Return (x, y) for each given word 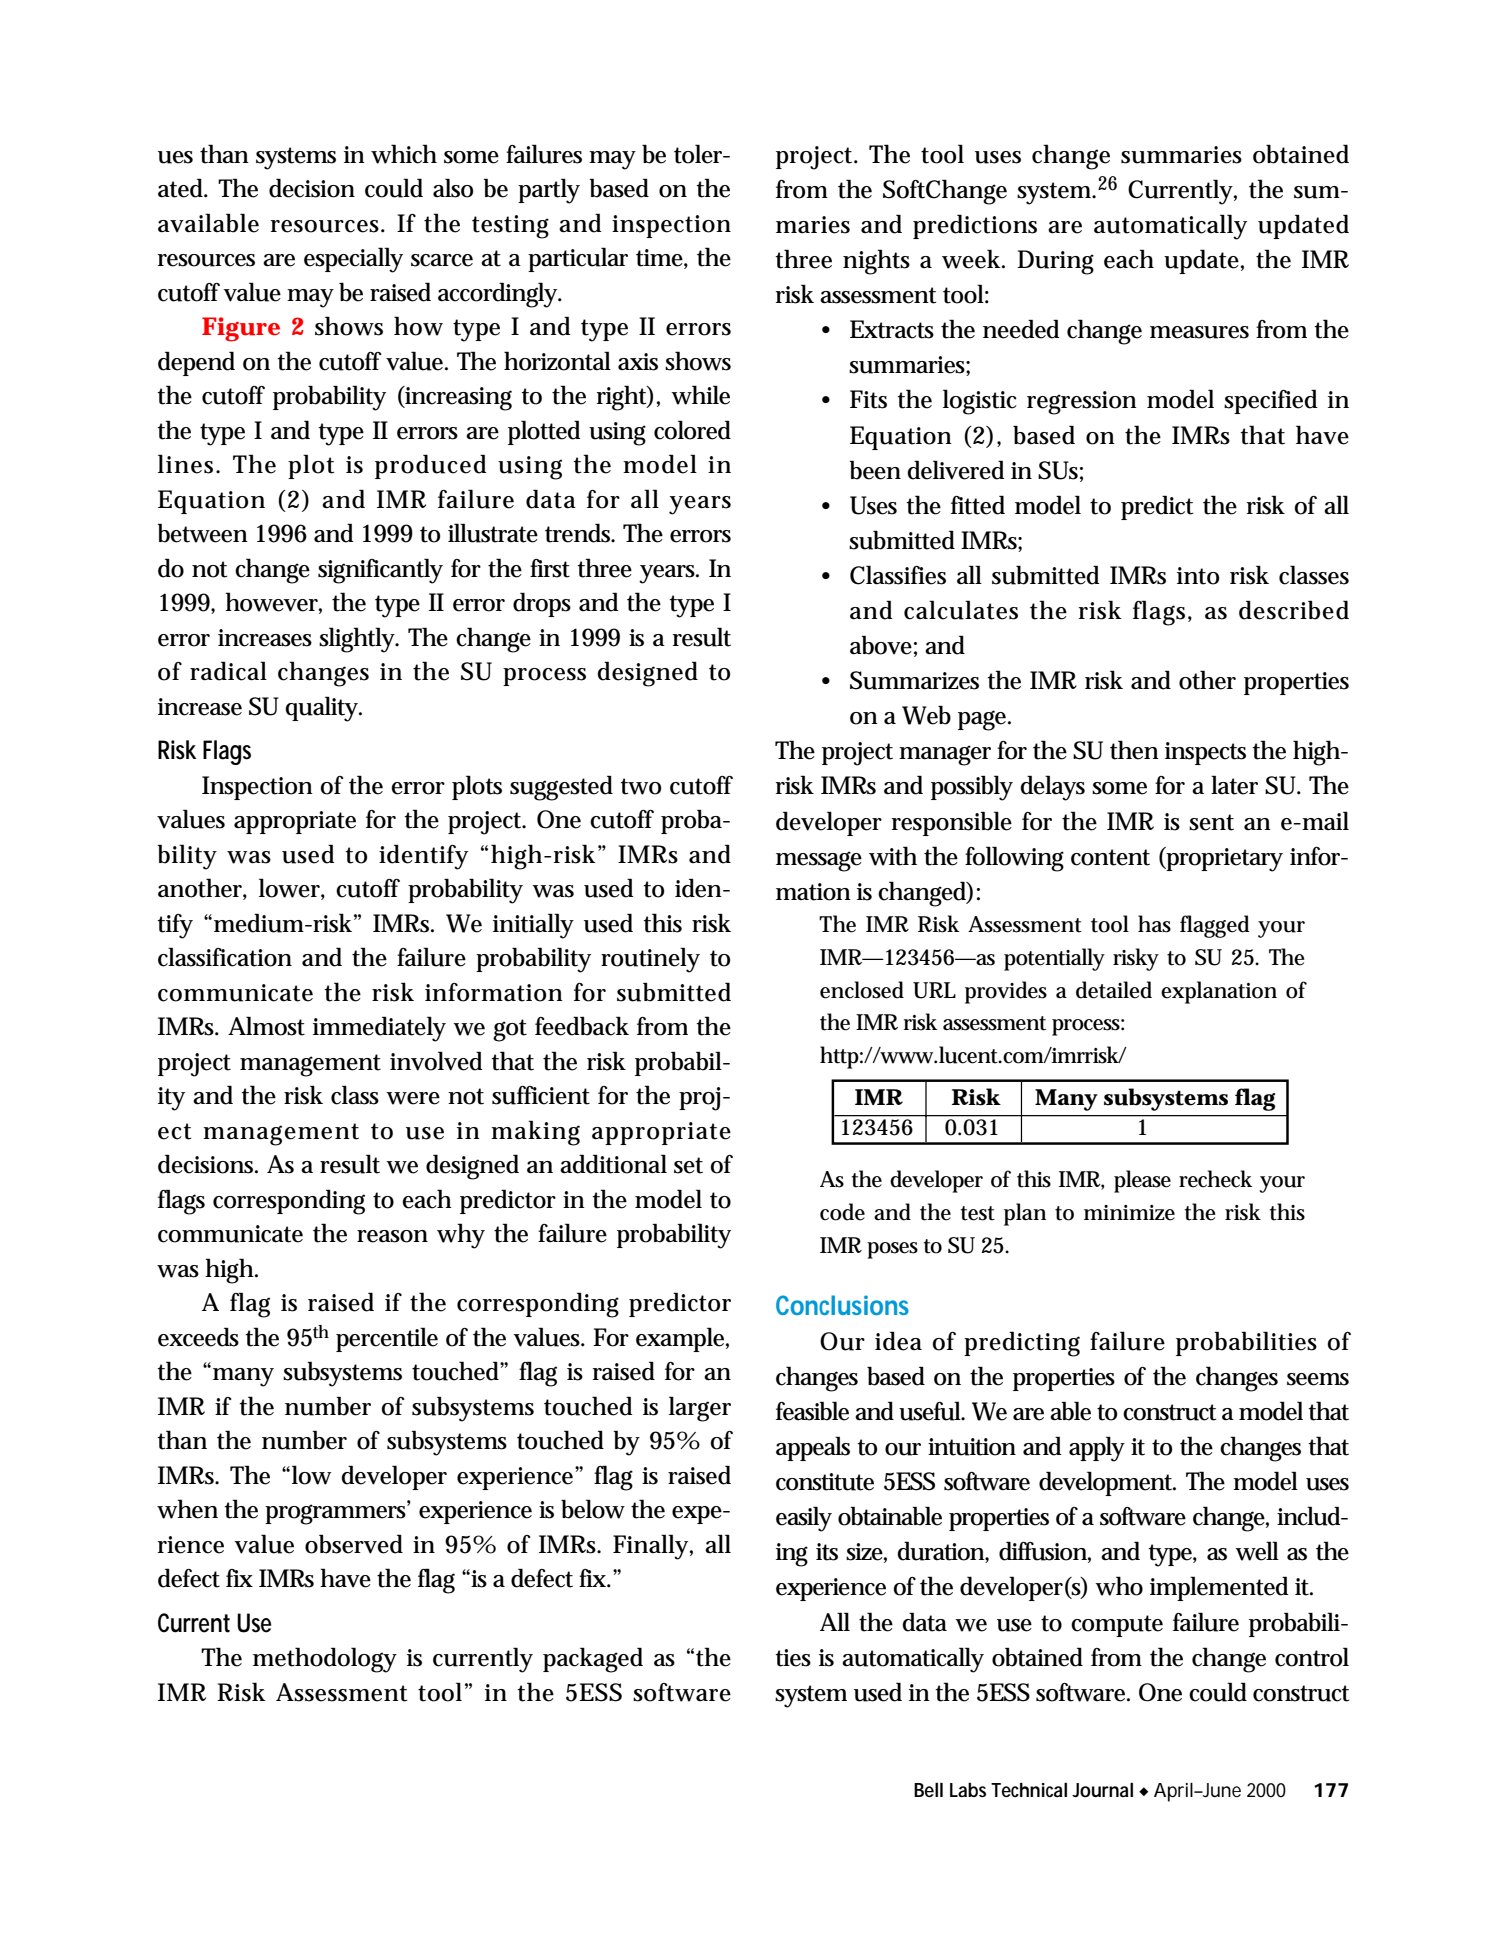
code (842, 1212)
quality (323, 709)
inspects (1205, 753)
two (640, 786)
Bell (928, 1790)
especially (353, 260)
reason (392, 1236)
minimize (1129, 1213)
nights (876, 262)
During (1055, 262)
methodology (325, 1660)
